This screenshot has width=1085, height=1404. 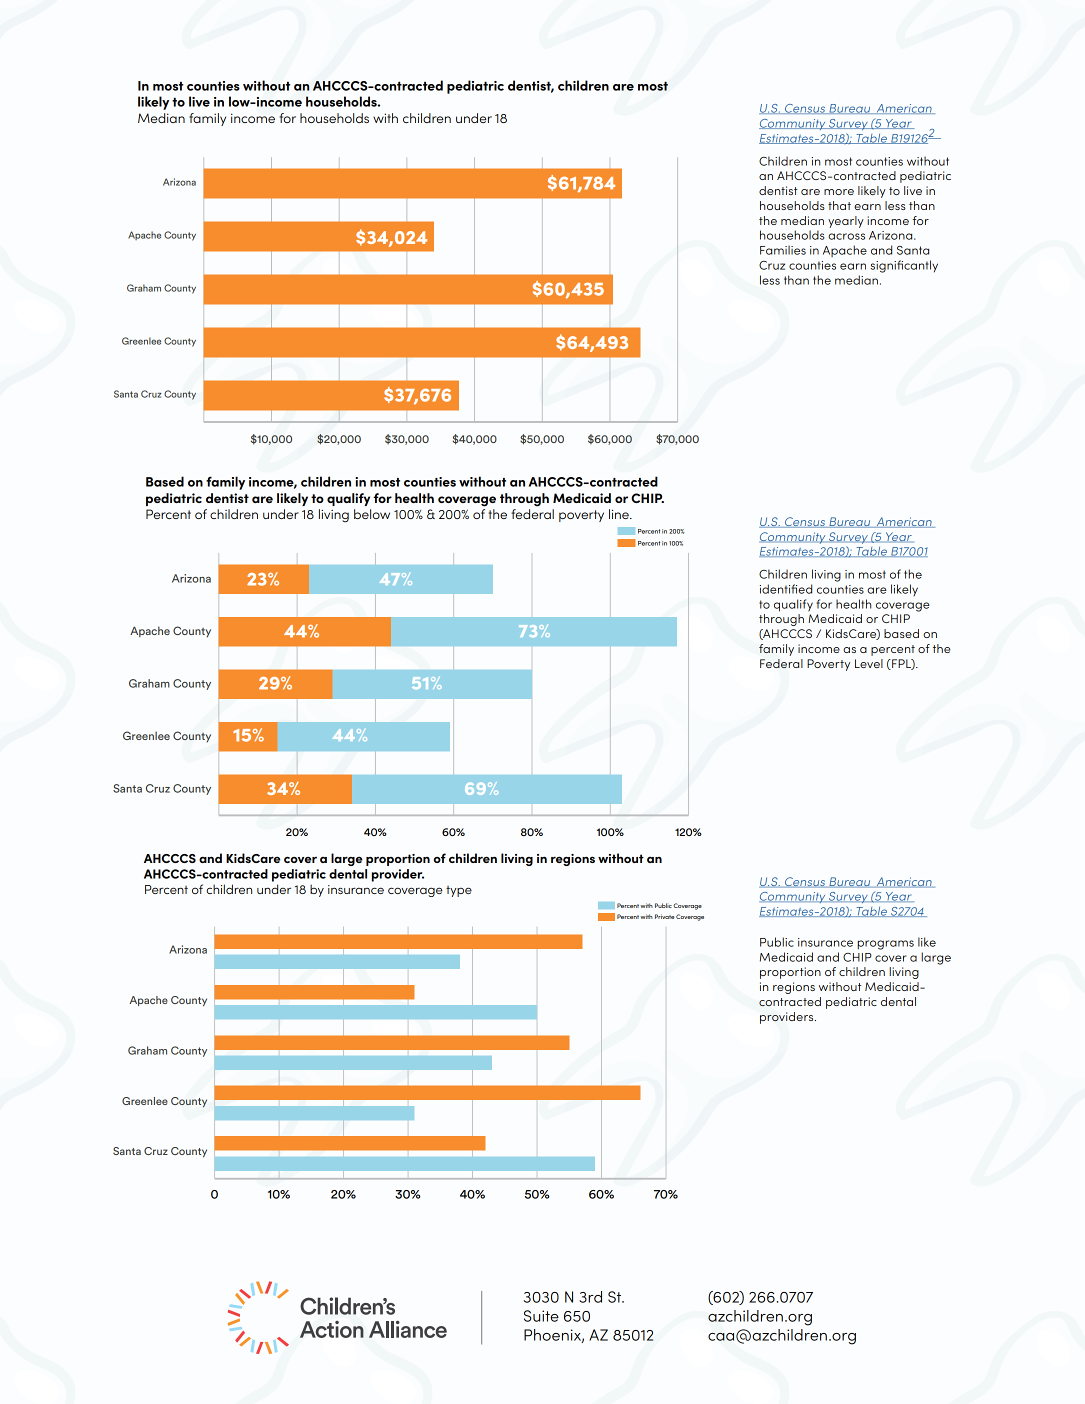 I want to click on Suite, so click(x=541, y=1316).
